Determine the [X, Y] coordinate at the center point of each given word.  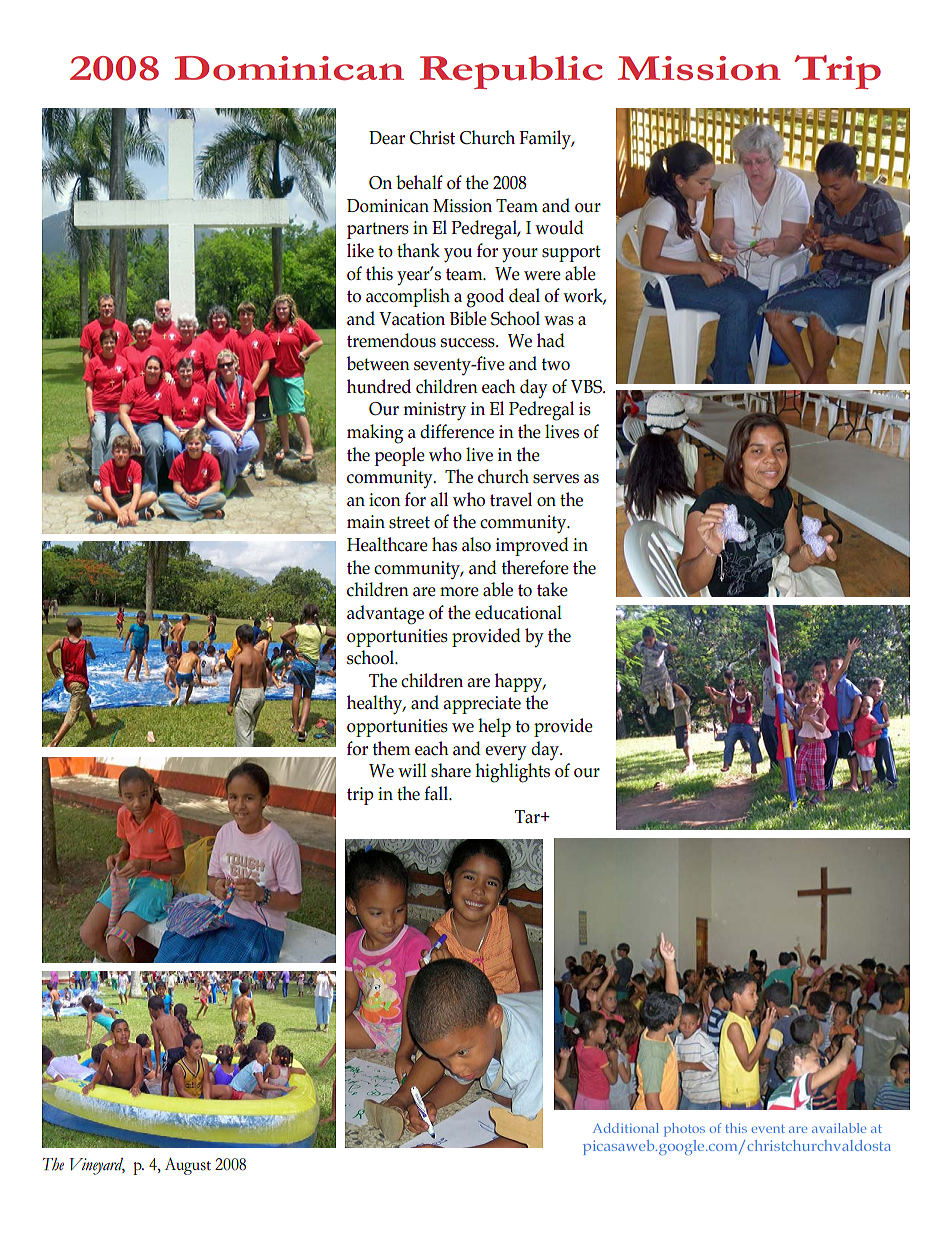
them [392, 748]
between [378, 363]
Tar [528, 817]
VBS [587, 387]
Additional [626, 1128]
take [552, 589]
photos [684, 1130]
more [459, 592]
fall [437, 793]
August [188, 1166]
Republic [511, 72]
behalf [419, 182]
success [469, 343]
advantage [385, 615]
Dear [387, 138]
